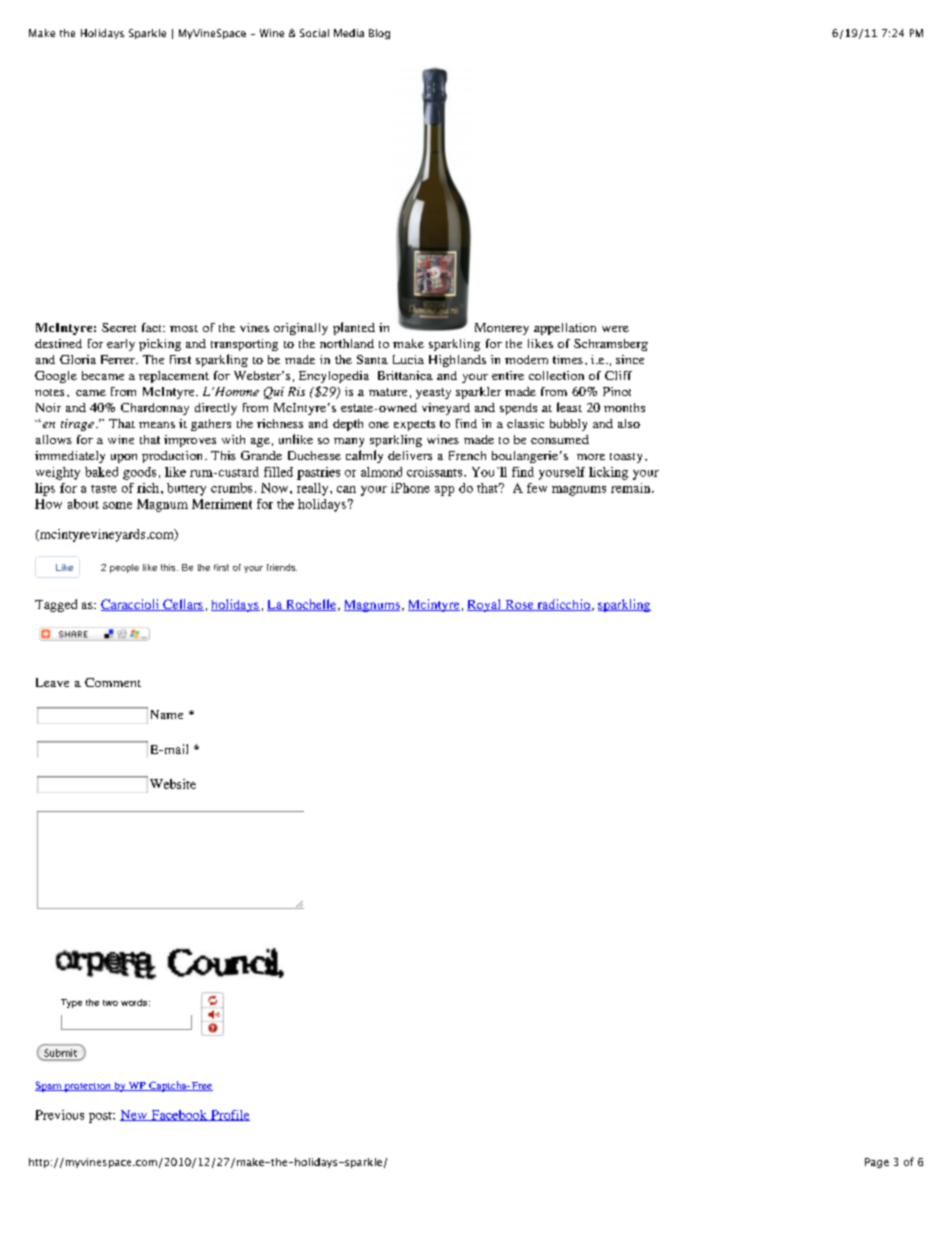 Image resolution: width=952 pixels, height=1233 pixels. Describe the element at coordinates (314, 33) in the screenshot. I see `Social` at that location.
